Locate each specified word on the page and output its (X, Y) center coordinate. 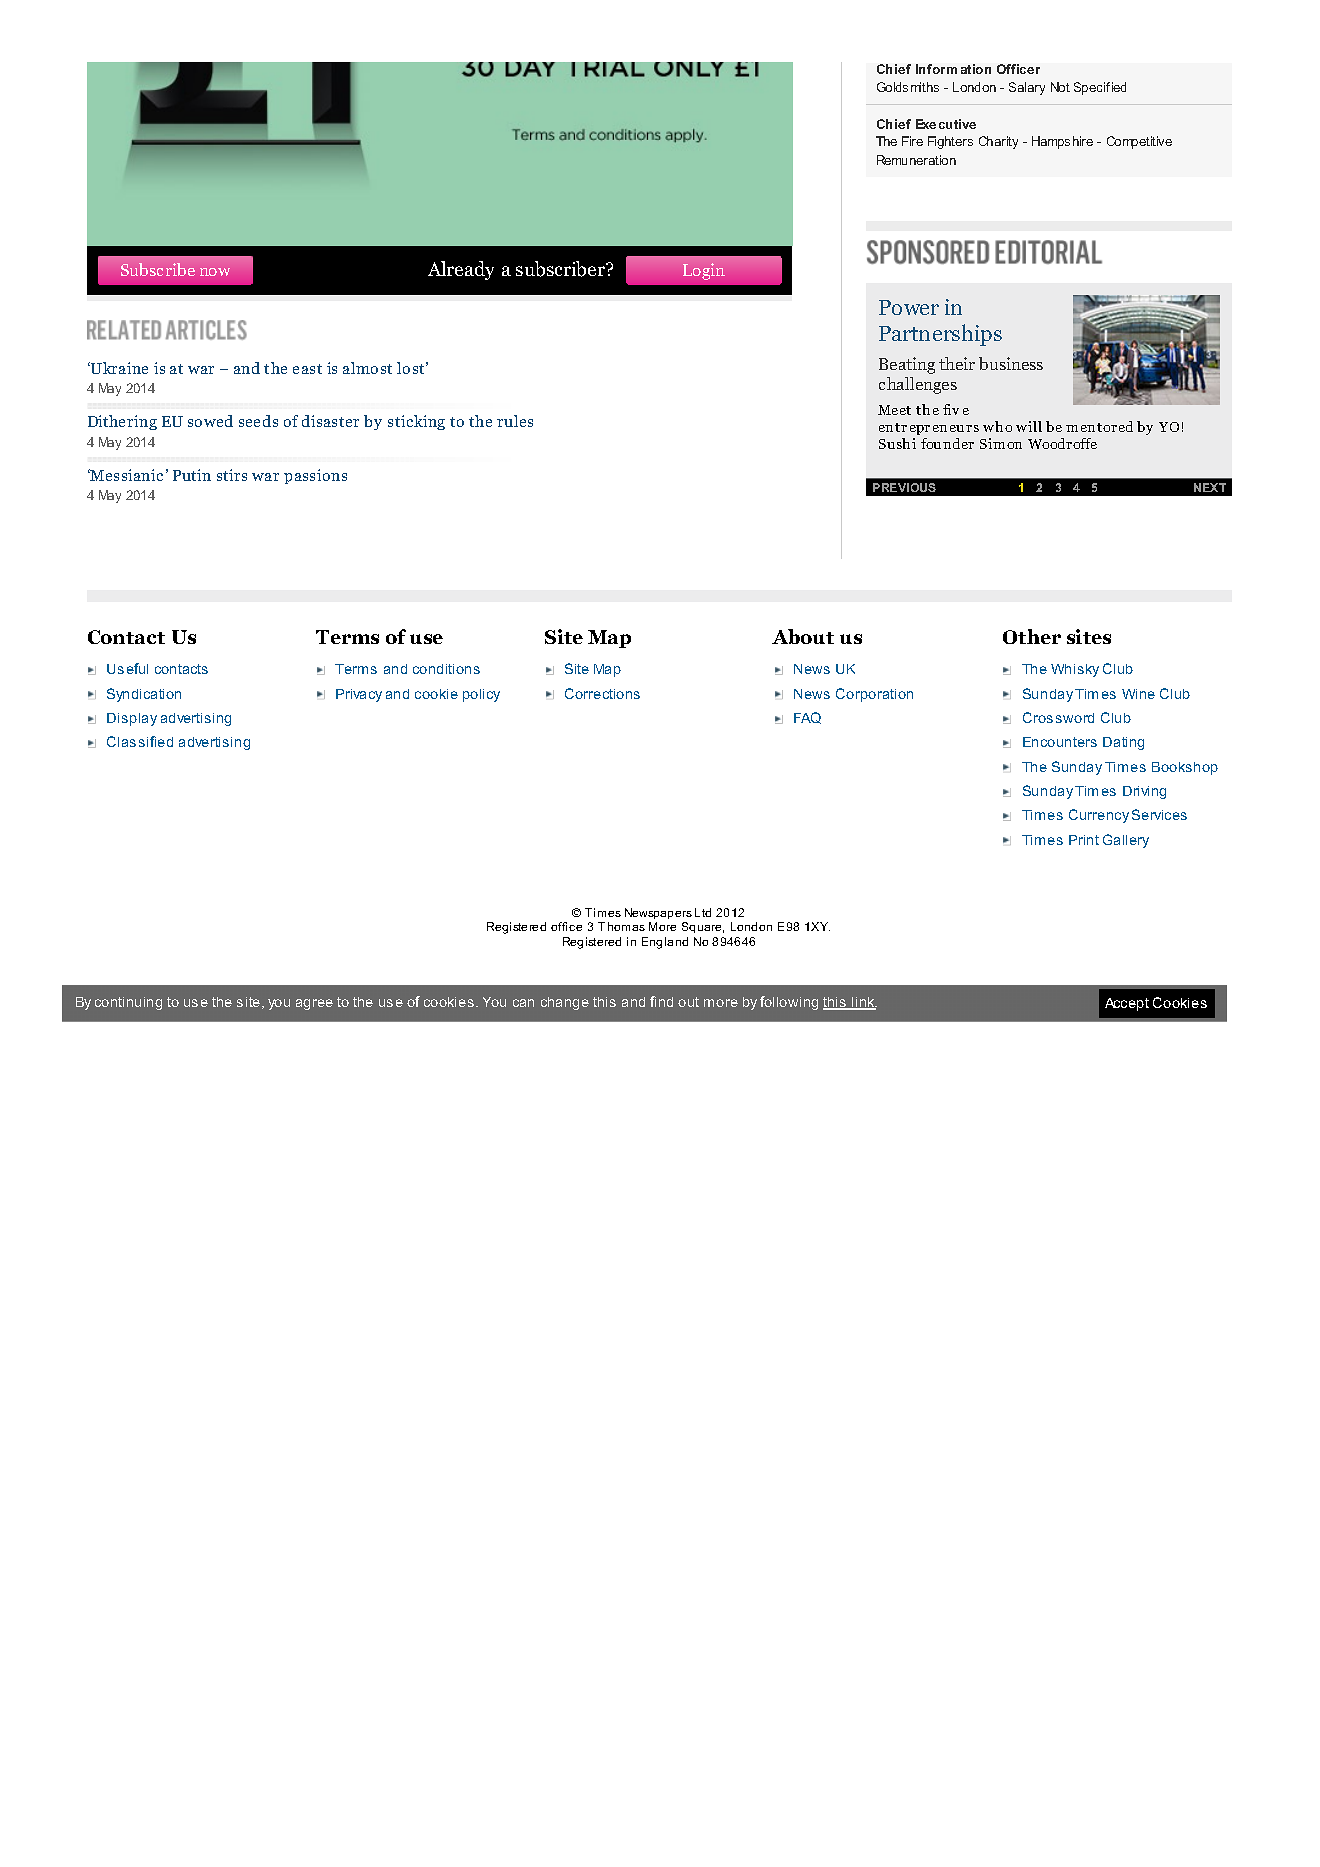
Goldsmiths (908, 87)
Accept (1127, 1004)
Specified (1100, 88)
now (215, 272)
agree (314, 1004)
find (661, 1001)
